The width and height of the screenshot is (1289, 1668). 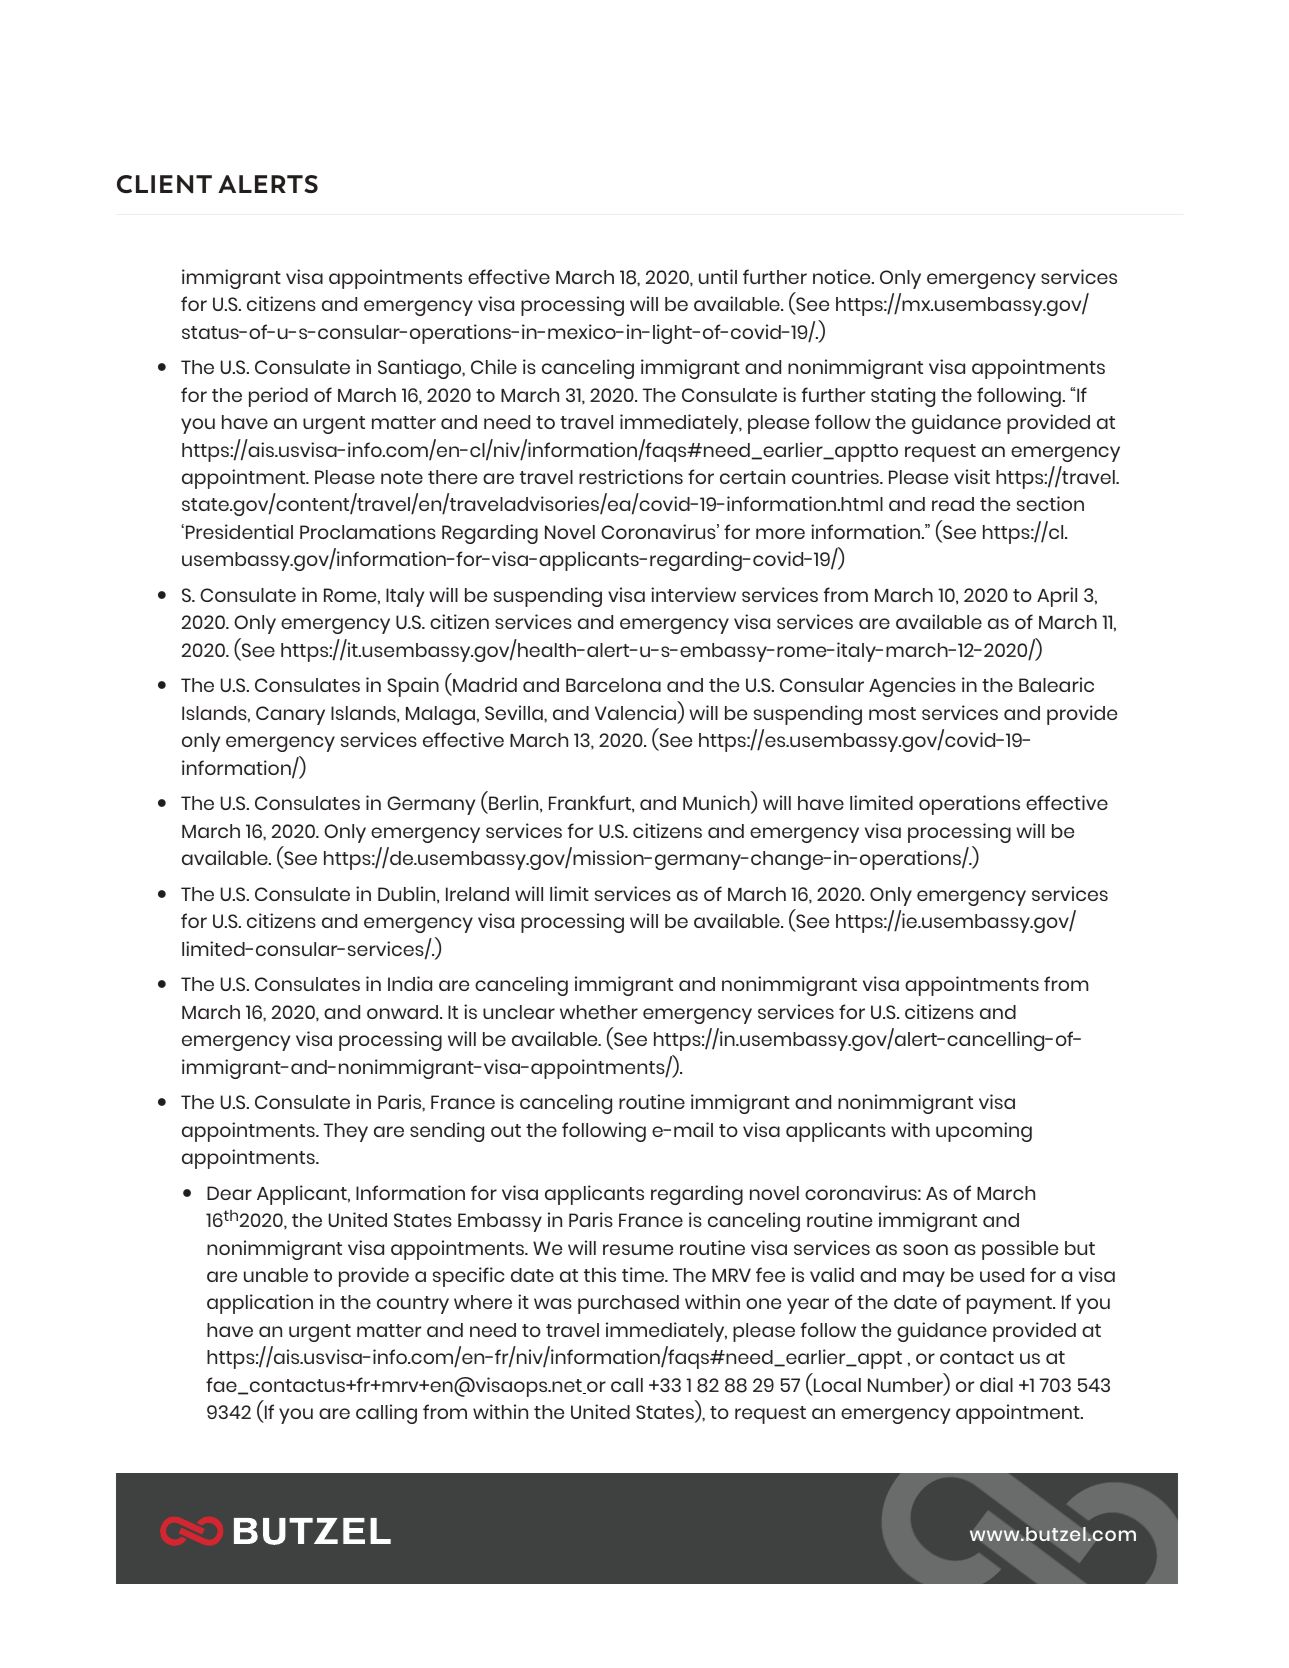 What do you see at coordinates (346, 1132) in the screenshot?
I see `They` at bounding box center [346, 1132].
